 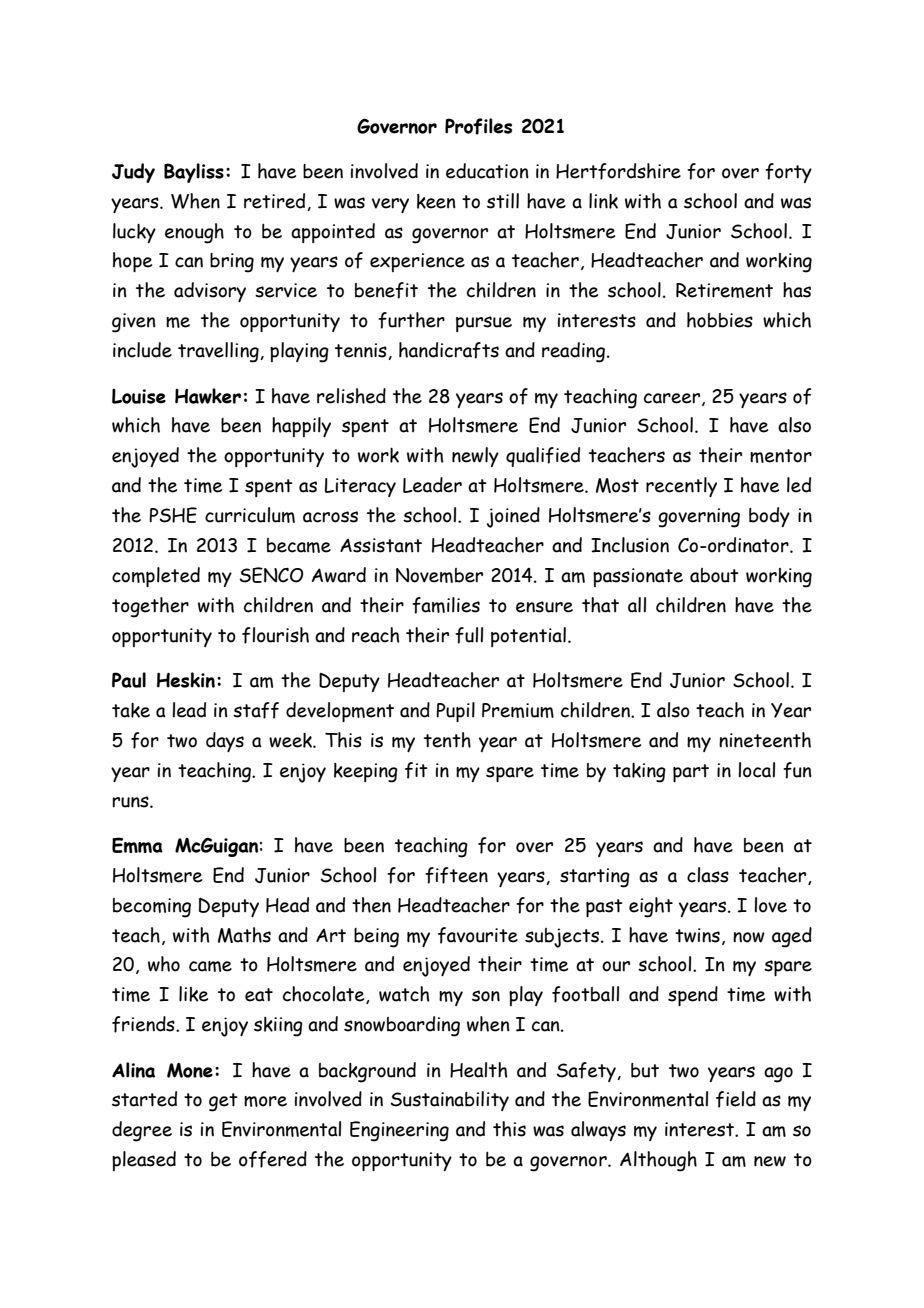 What do you see at coordinates (275, 635) in the screenshot?
I see `flourish` at bounding box center [275, 635].
